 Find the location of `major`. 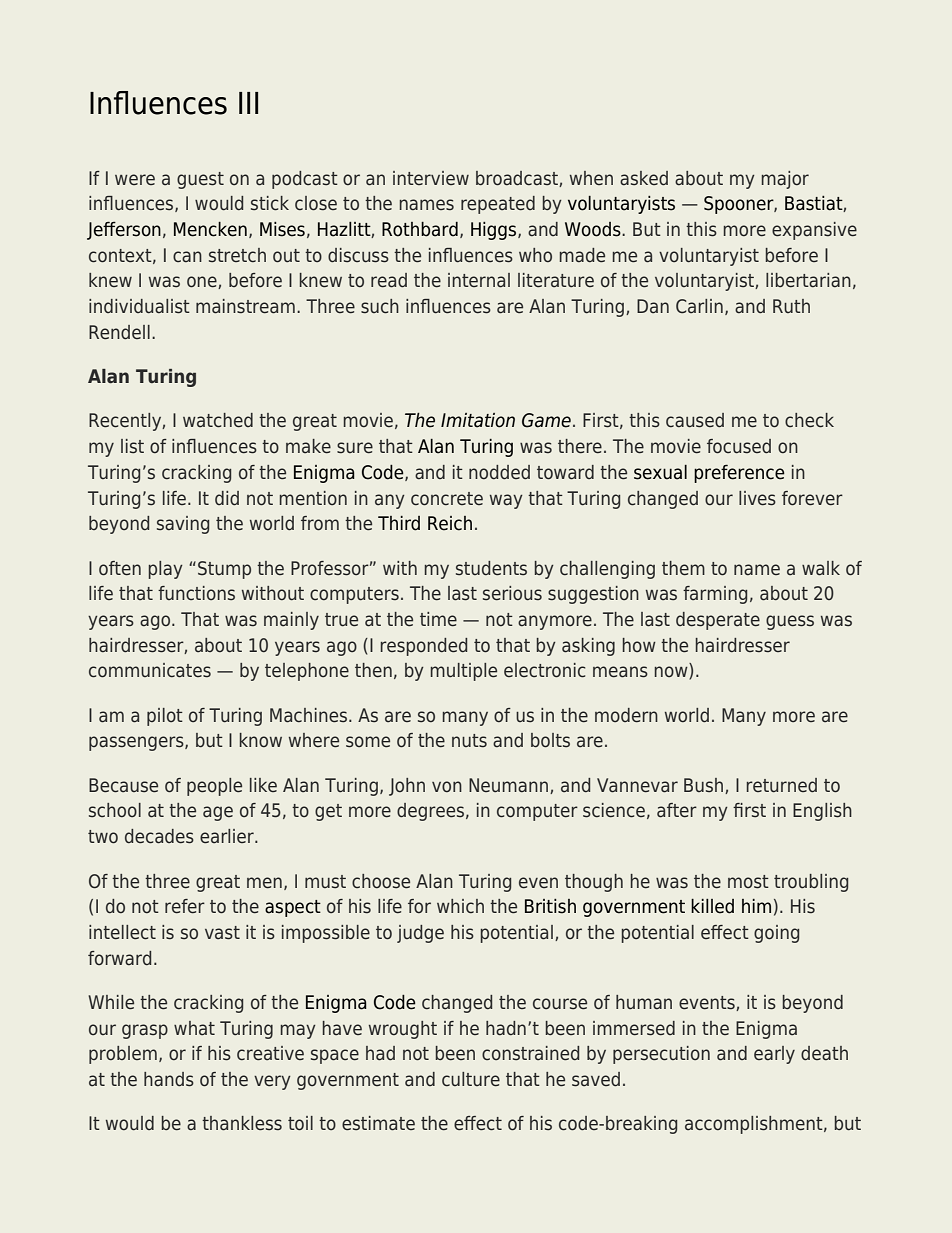

major is located at coordinates (785, 180).
